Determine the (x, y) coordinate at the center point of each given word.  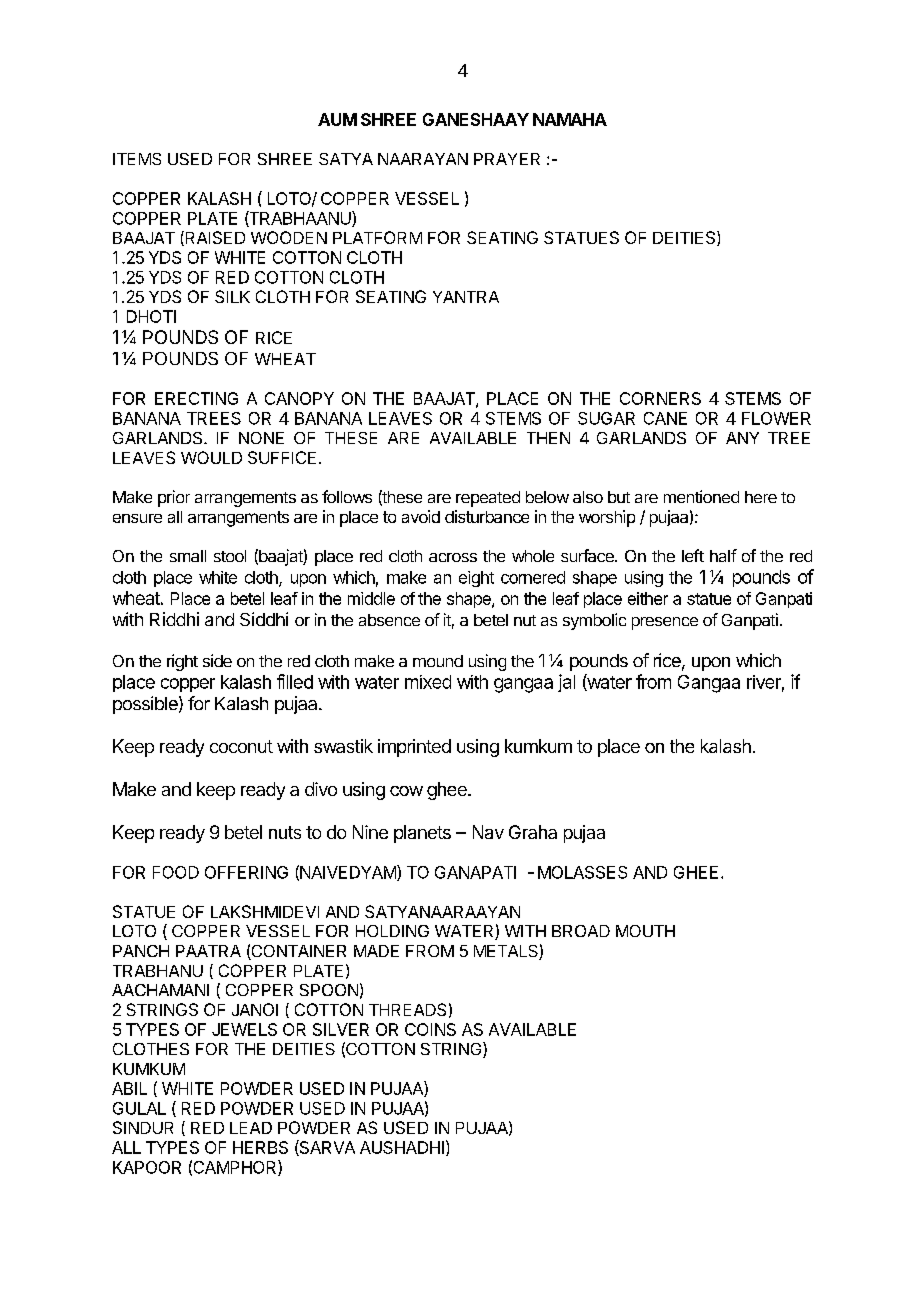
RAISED (214, 238)
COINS (430, 1029)
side (217, 660)
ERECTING (196, 398)
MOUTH (645, 931)
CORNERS (660, 398)
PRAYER (507, 159)
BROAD (581, 931)
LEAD (251, 1128)
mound (438, 661)
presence (665, 623)
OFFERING (246, 872)
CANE (665, 418)
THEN (548, 438)
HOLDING (392, 931)
